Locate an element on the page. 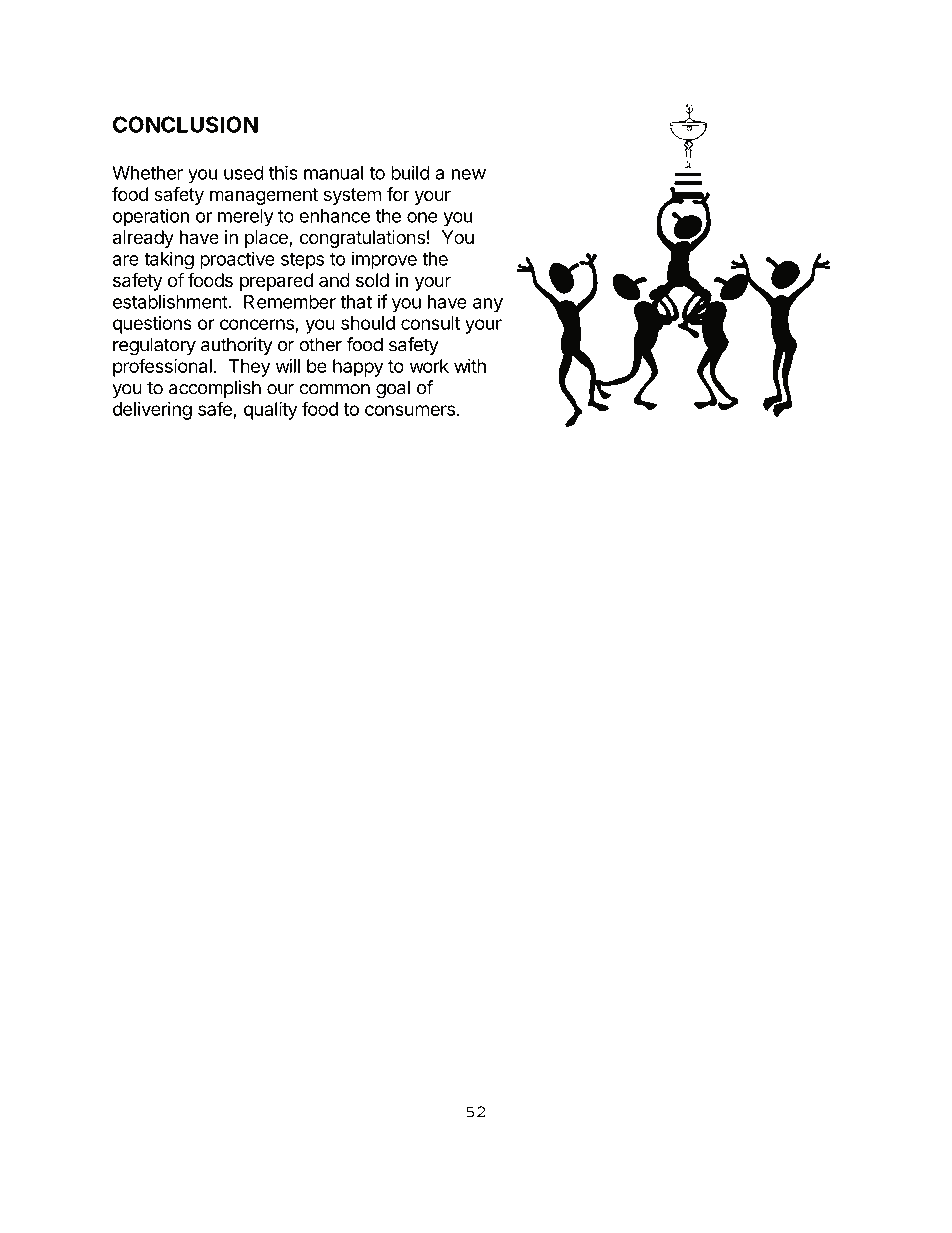 The height and width of the page is (1233, 952). taking is located at coordinates (169, 260).
